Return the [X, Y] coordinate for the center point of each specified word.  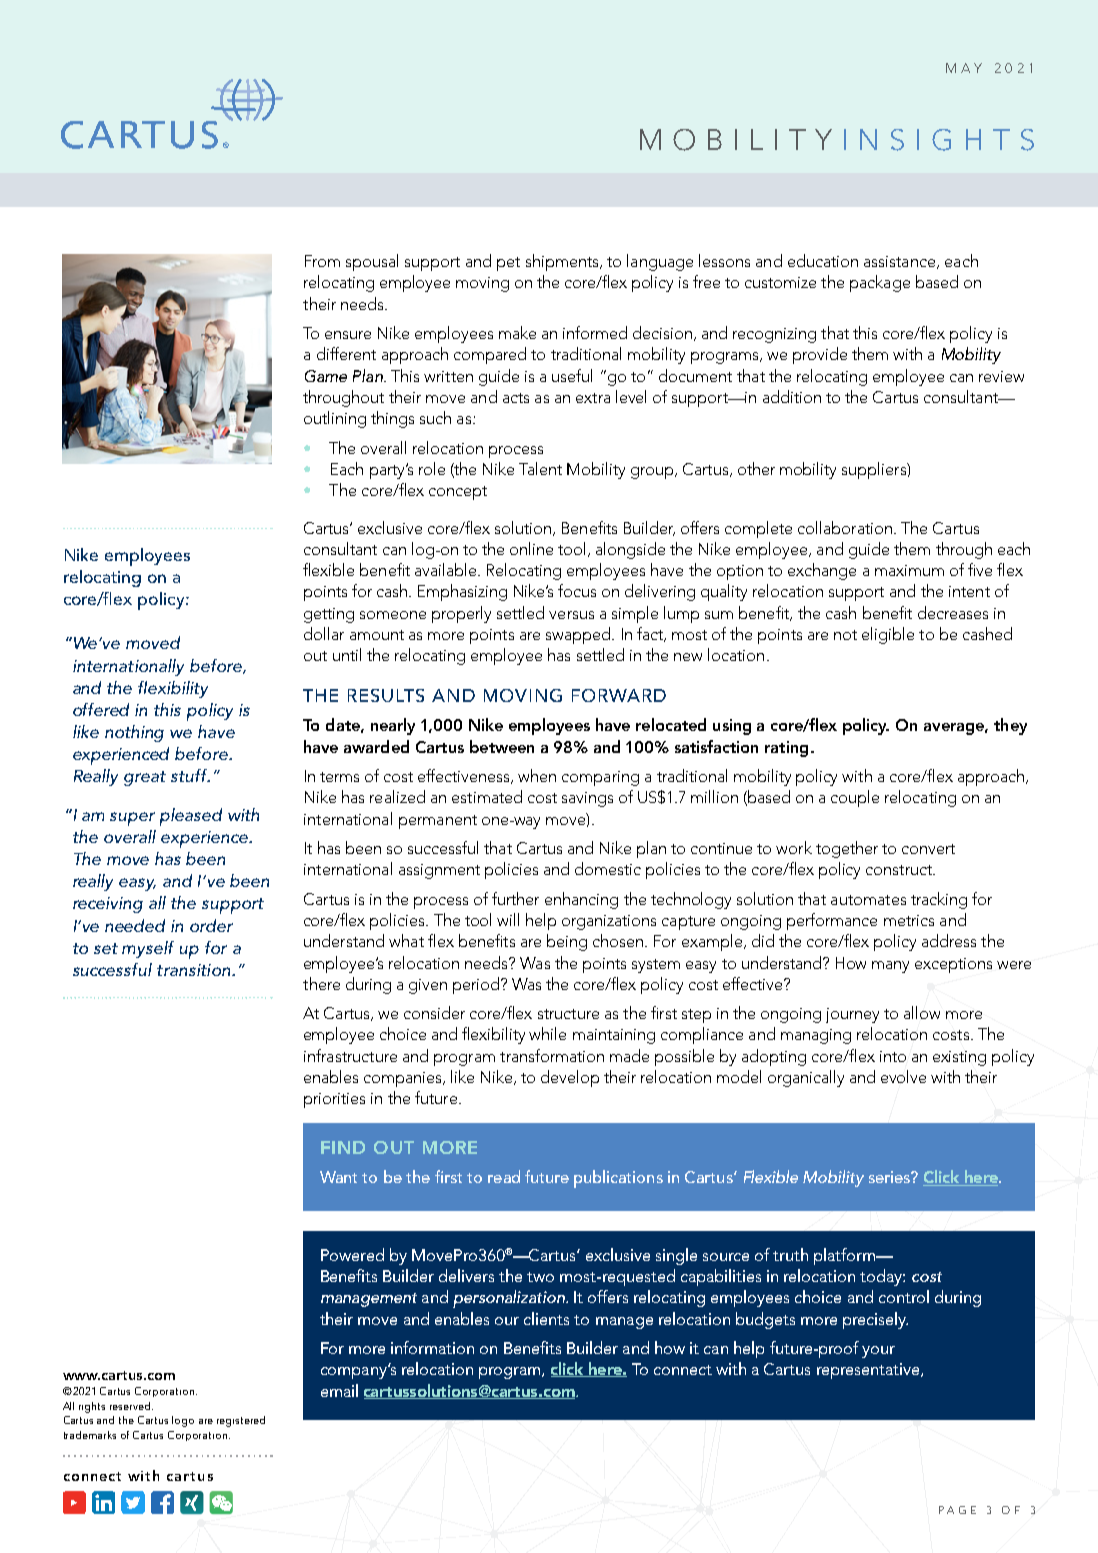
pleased [191, 817]
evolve [903, 1076]
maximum [909, 570]
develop [570, 1078]
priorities [334, 1100]
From [322, 261]
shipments [563, 262]
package [880, 283]
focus [577, 590]
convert [928, 849]
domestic [608, 868]
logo [183, 1421]
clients [546, 1318]
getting [329, 615]
